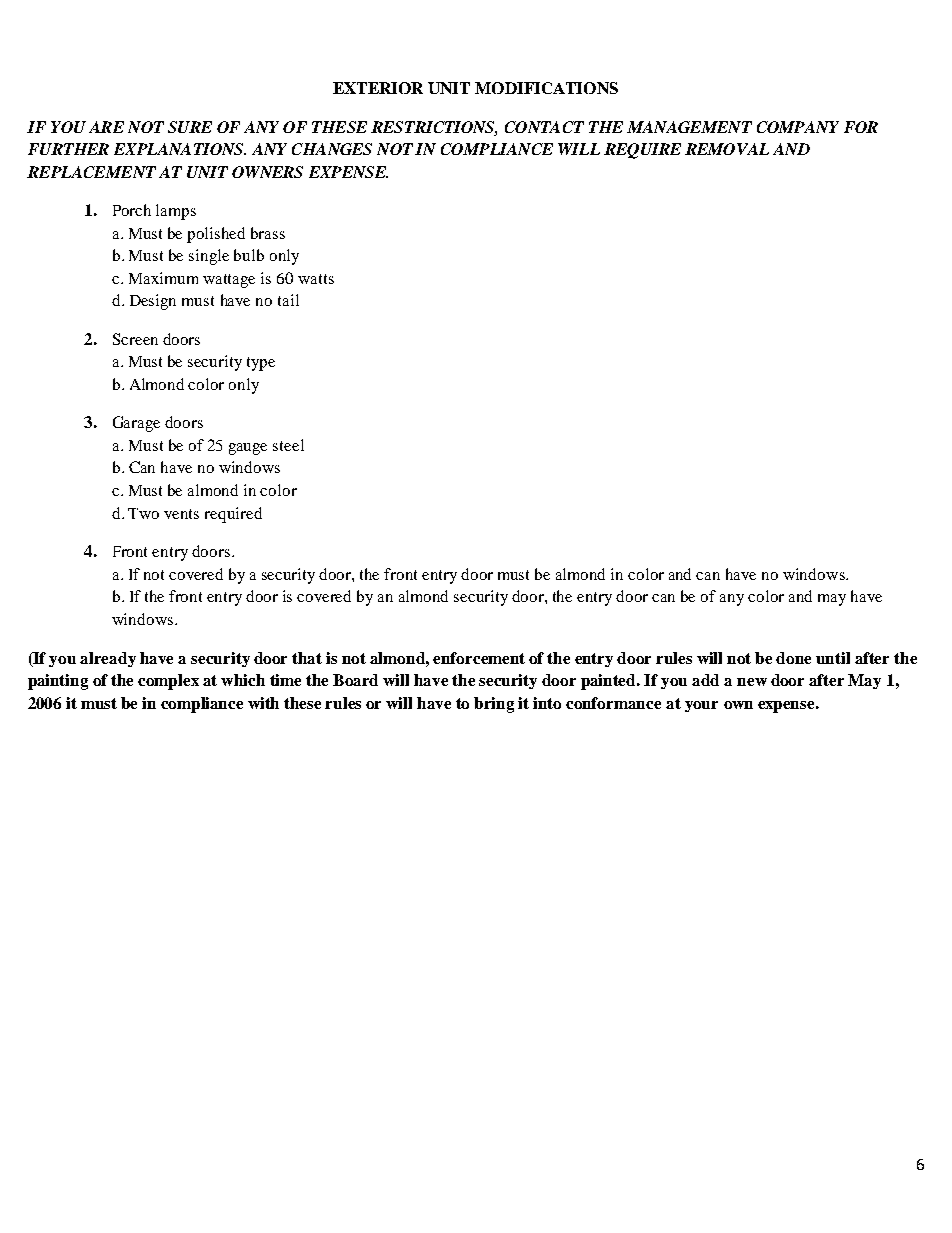 This screenshot has width=952, height=1233. I want to click on Garage, so click(136, 424).
